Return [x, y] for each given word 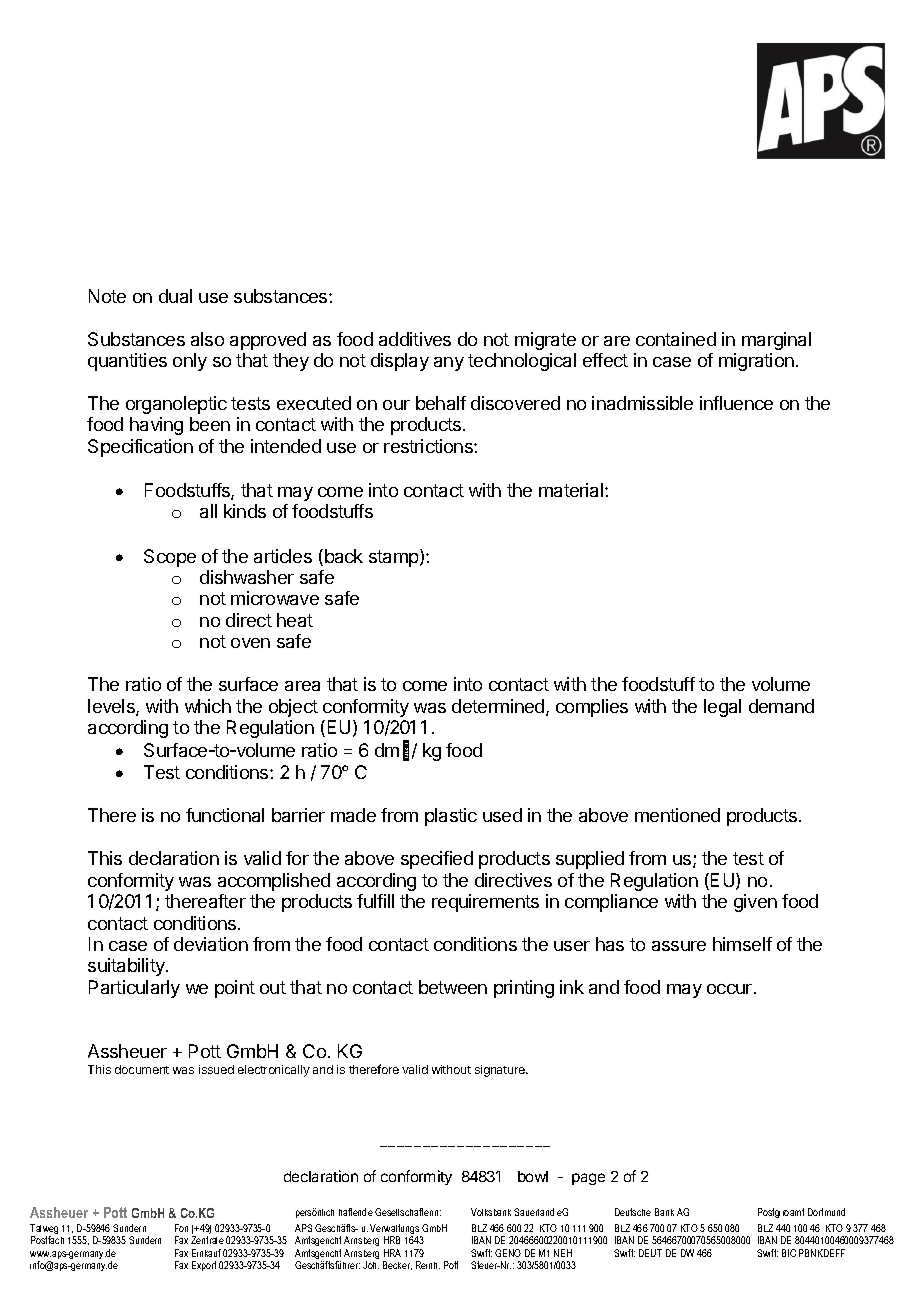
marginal [776, 341]
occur [731, 989]
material [571, 490]
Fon [181, 1228]
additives [415, 339]
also [207, 339]
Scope [170, 558]
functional [225, 815]
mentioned [677, 815]
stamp [395, 558]
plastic [451, 817]
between [453, 987]
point [235, 989]
